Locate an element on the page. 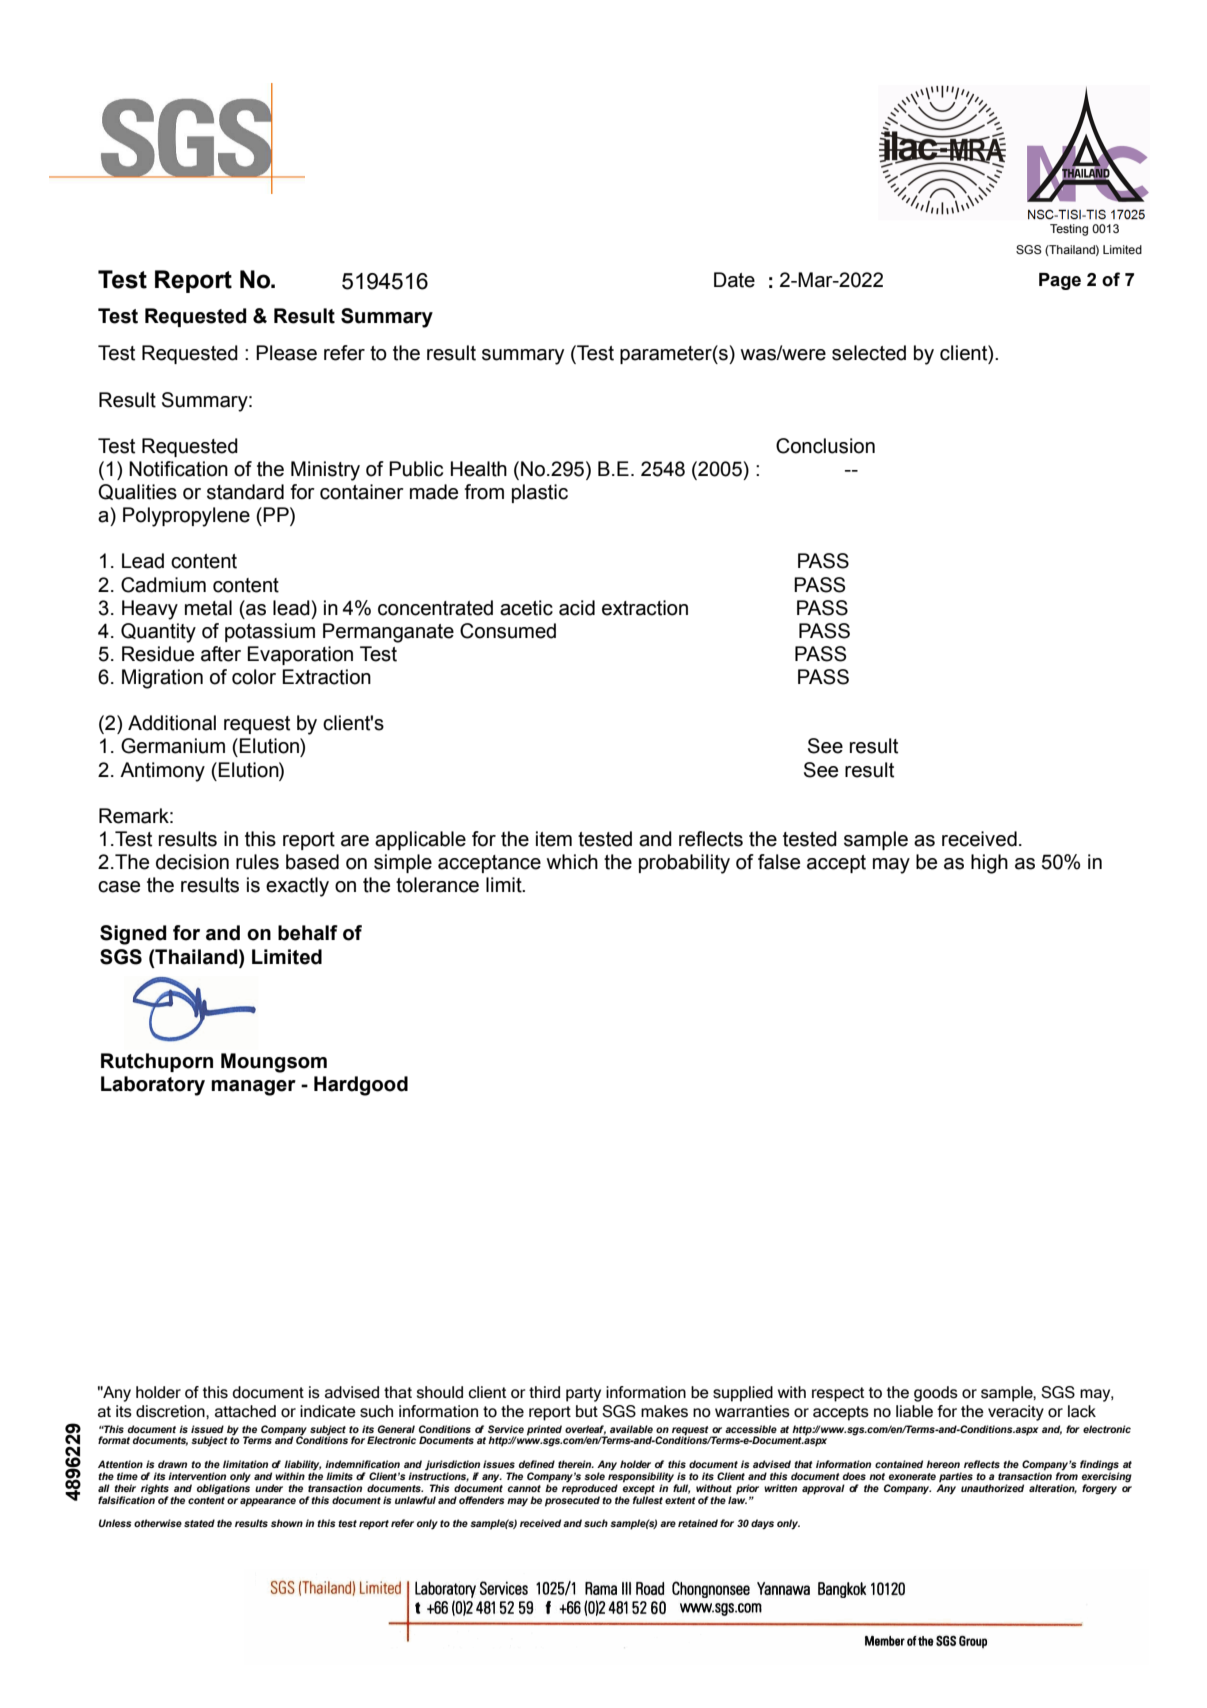  decision is located at coordinates (192, 862).
